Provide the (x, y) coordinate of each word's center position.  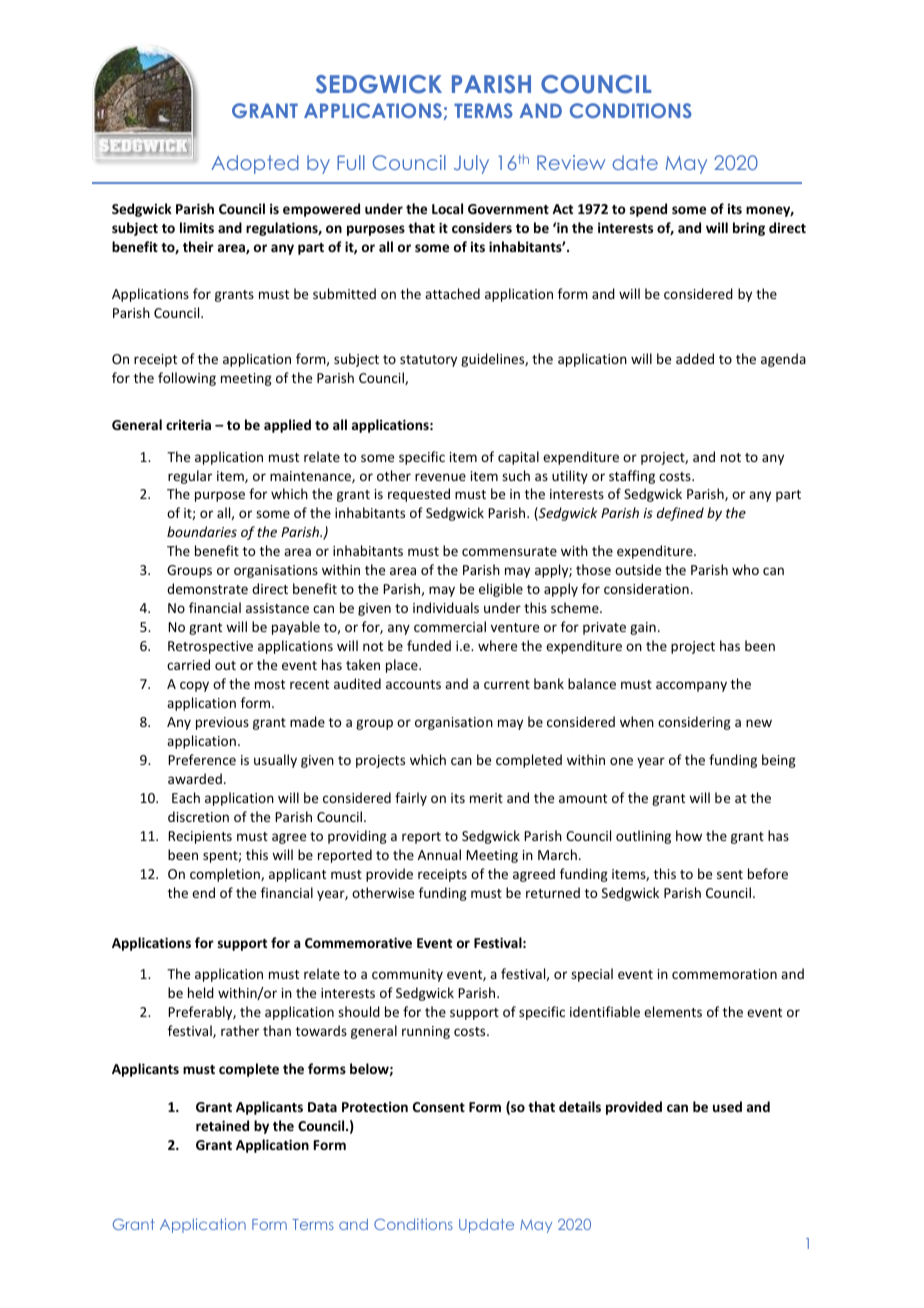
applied (287, 426)
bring (749, 229)
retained (222, 1125)
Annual (439, 854)
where (497, 645)
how (689, 835)
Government (508, 209)
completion (226, 875)
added (695, 358)
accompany (691, 686)
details (580, 1106)
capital (518, 458)
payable (296, 628)
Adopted (255, 164)
